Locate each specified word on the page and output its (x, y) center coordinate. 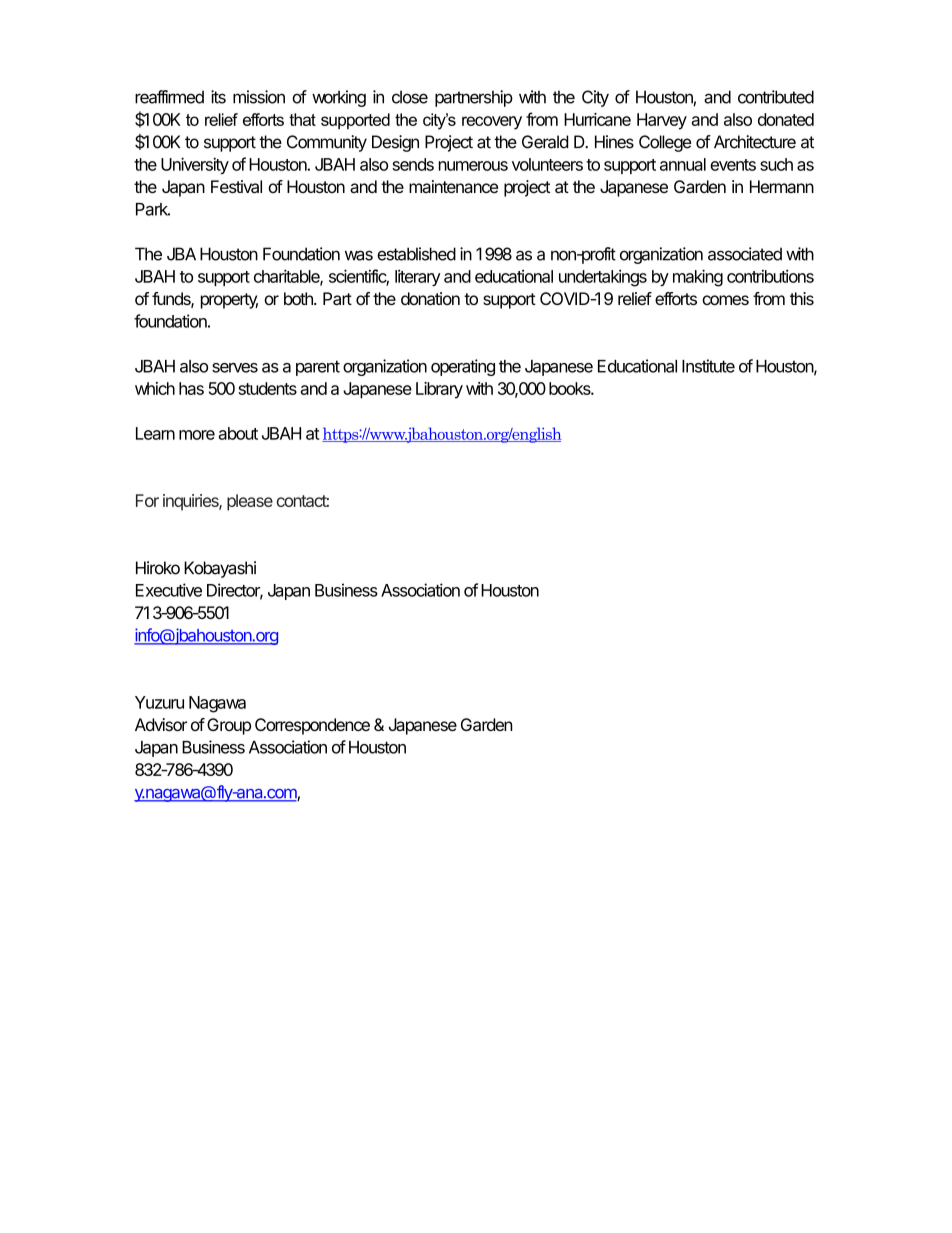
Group (229, 726)
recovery (492, 123)
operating (463, 367)
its (218, 97)
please (250, 502)
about (238, 433)
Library (439, 390)
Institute (708, 366)
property (229, 301)
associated (745, 254)
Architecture (755, 142)
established (416, 254)
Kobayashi (220, 569)
